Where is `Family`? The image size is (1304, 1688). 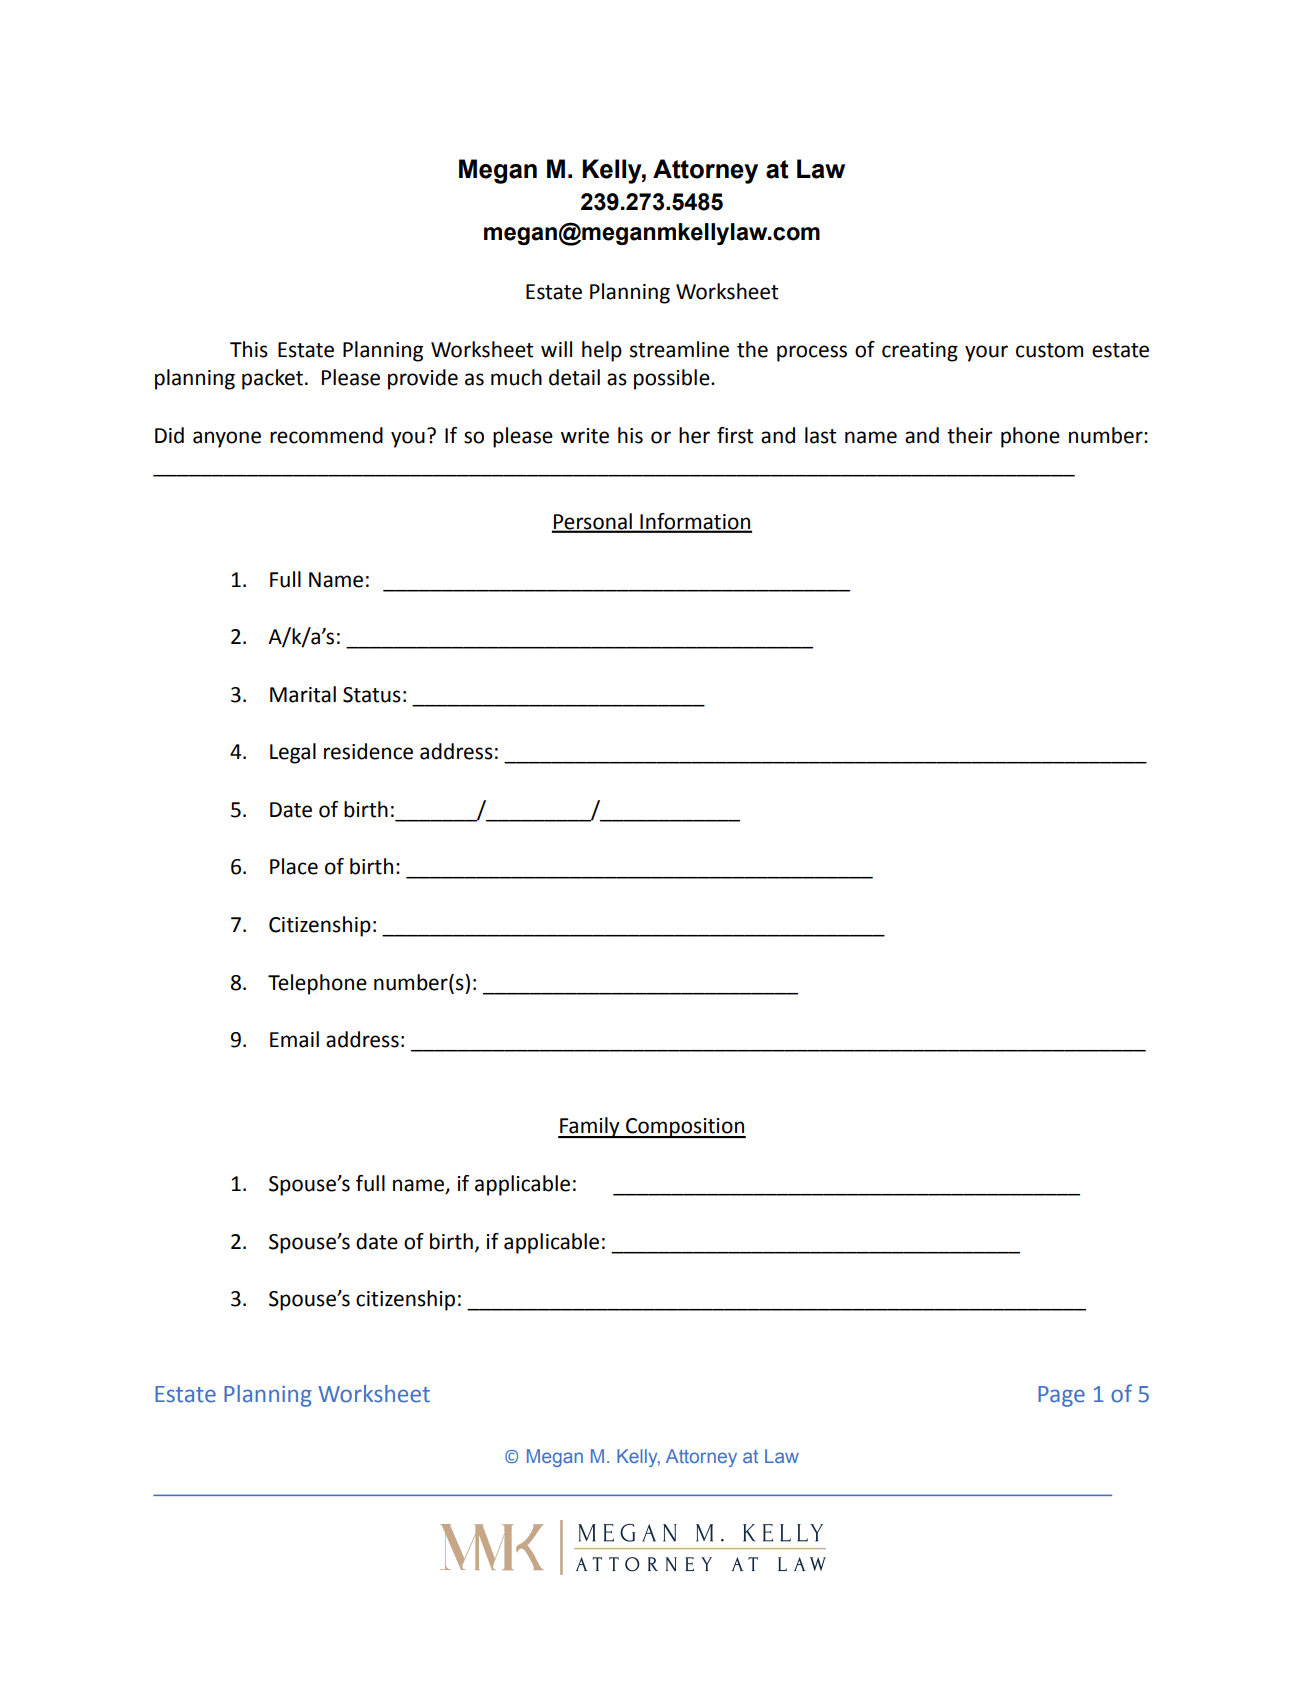
Family is located at coordinates (590, 1127).
